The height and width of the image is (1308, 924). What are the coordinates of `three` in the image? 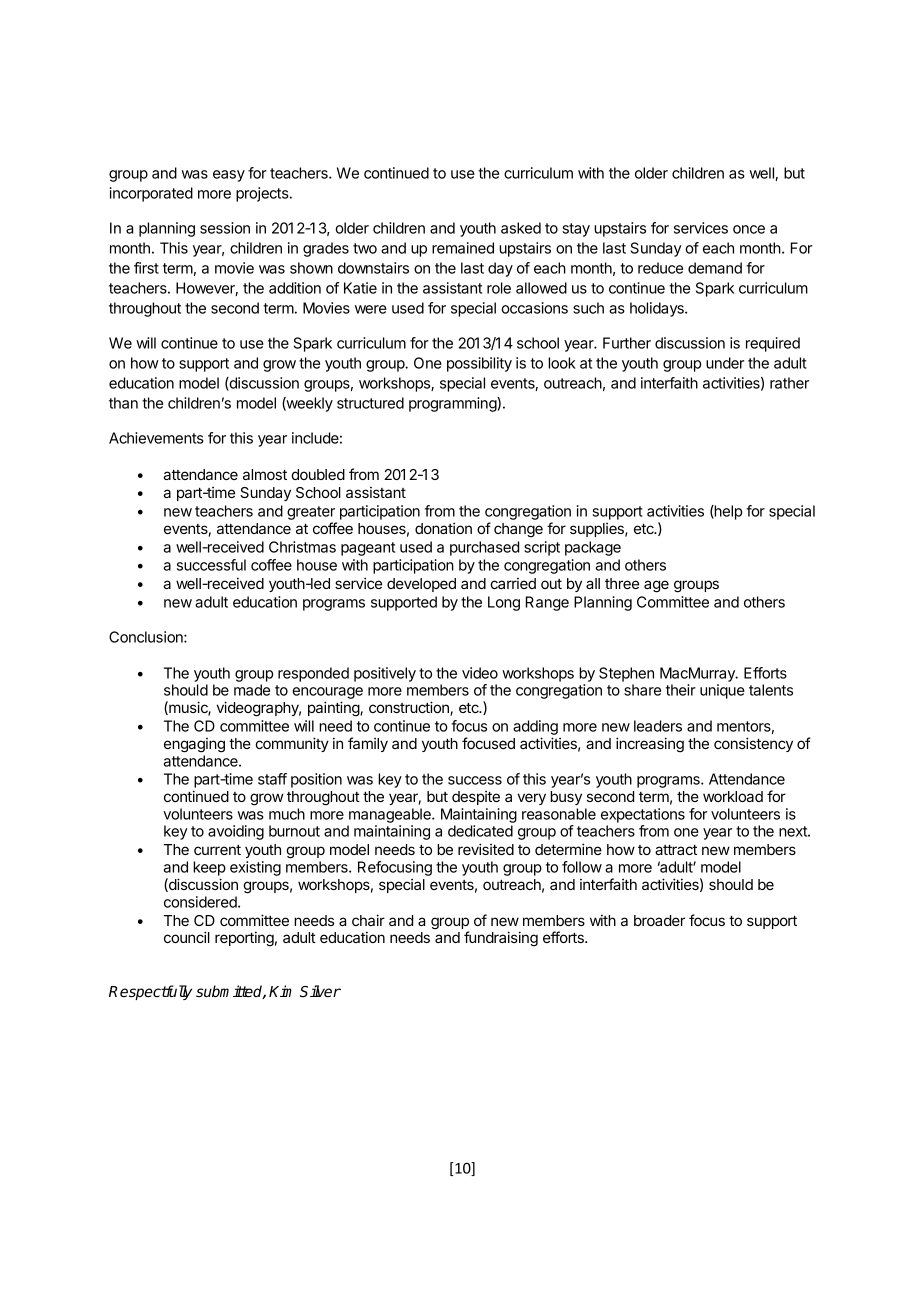 It's located at (622, 583).
